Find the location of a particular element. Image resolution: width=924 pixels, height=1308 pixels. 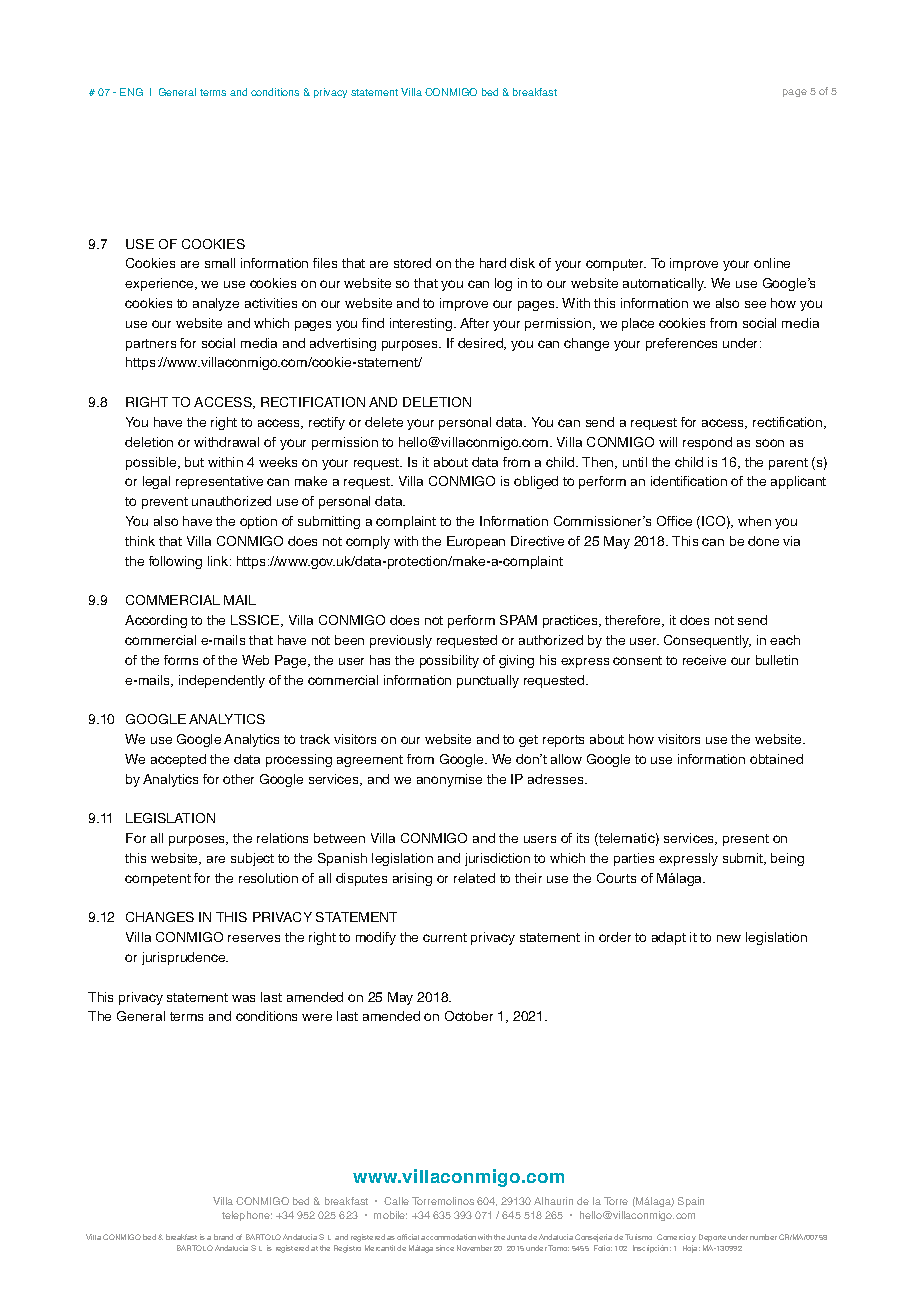

accommodation is located at coordinates (448, 1237).
